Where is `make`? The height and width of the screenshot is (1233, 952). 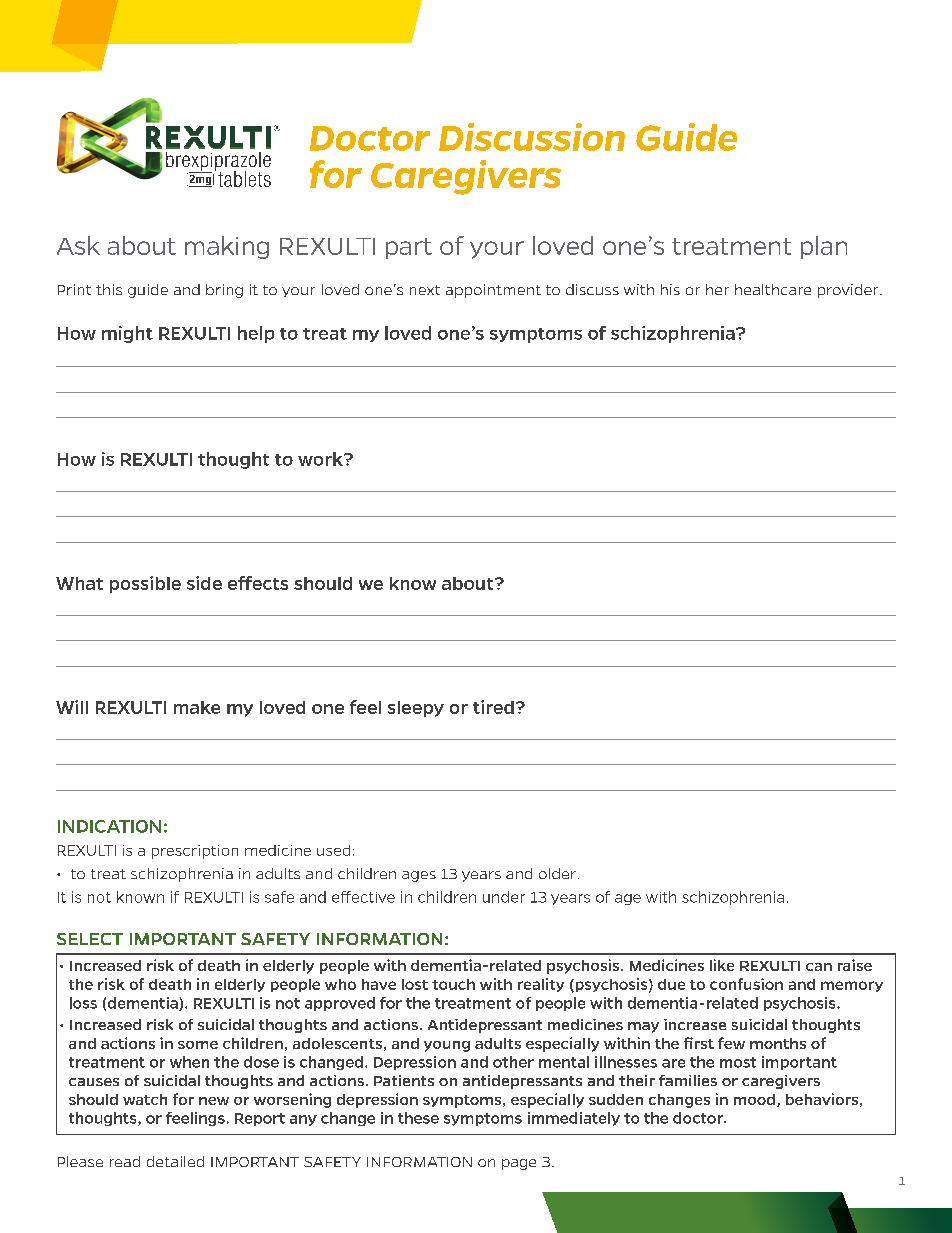
make is located at coordinates (197, 707).
